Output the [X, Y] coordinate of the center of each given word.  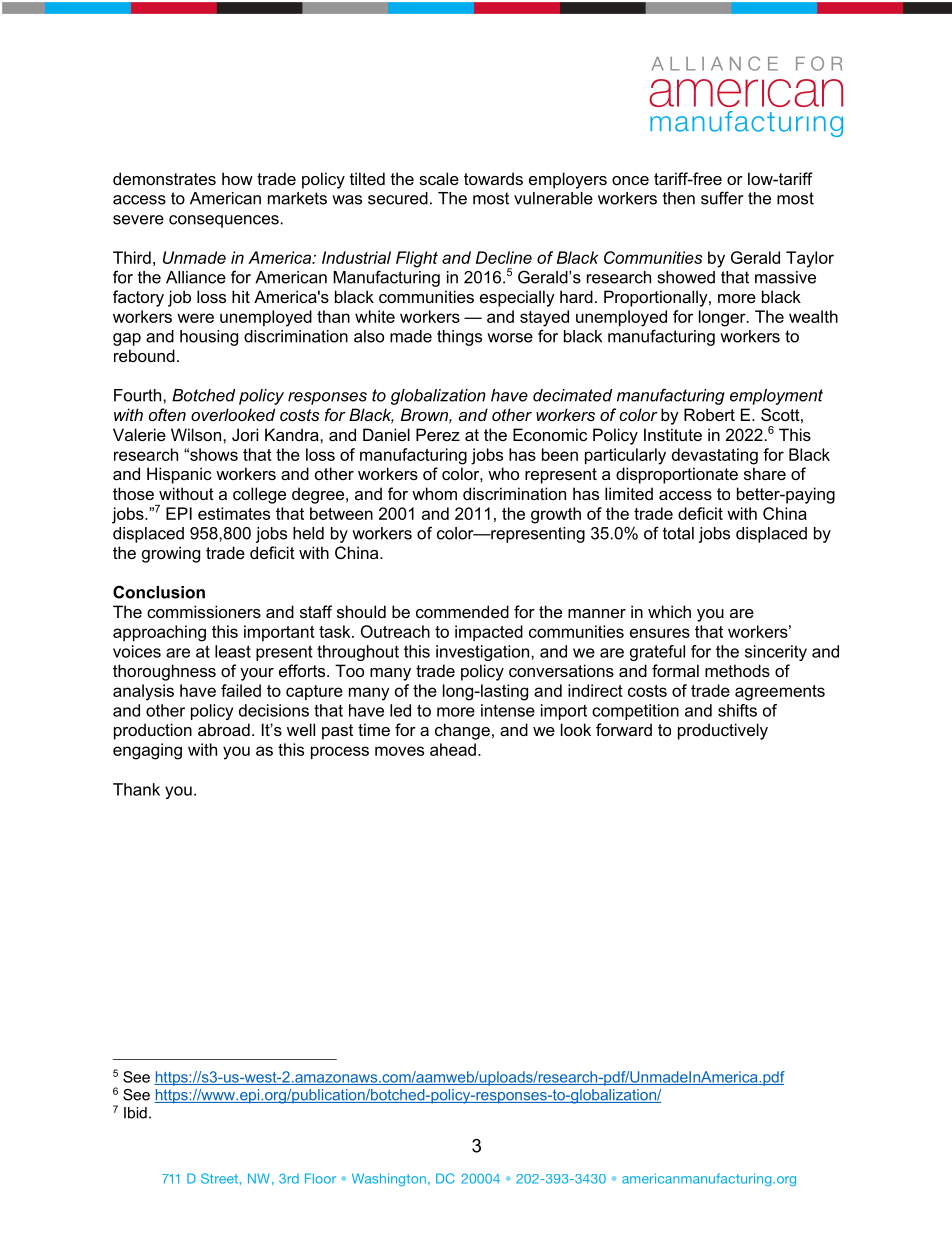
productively [723, 731]
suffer [722, 198]
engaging [147, 751]
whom [434, 493]
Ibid [135, 1113]
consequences [224, 221]
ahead [453, 749]
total [678, 533]
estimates [234, 513]
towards [493, 178]
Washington [389, 1179]
